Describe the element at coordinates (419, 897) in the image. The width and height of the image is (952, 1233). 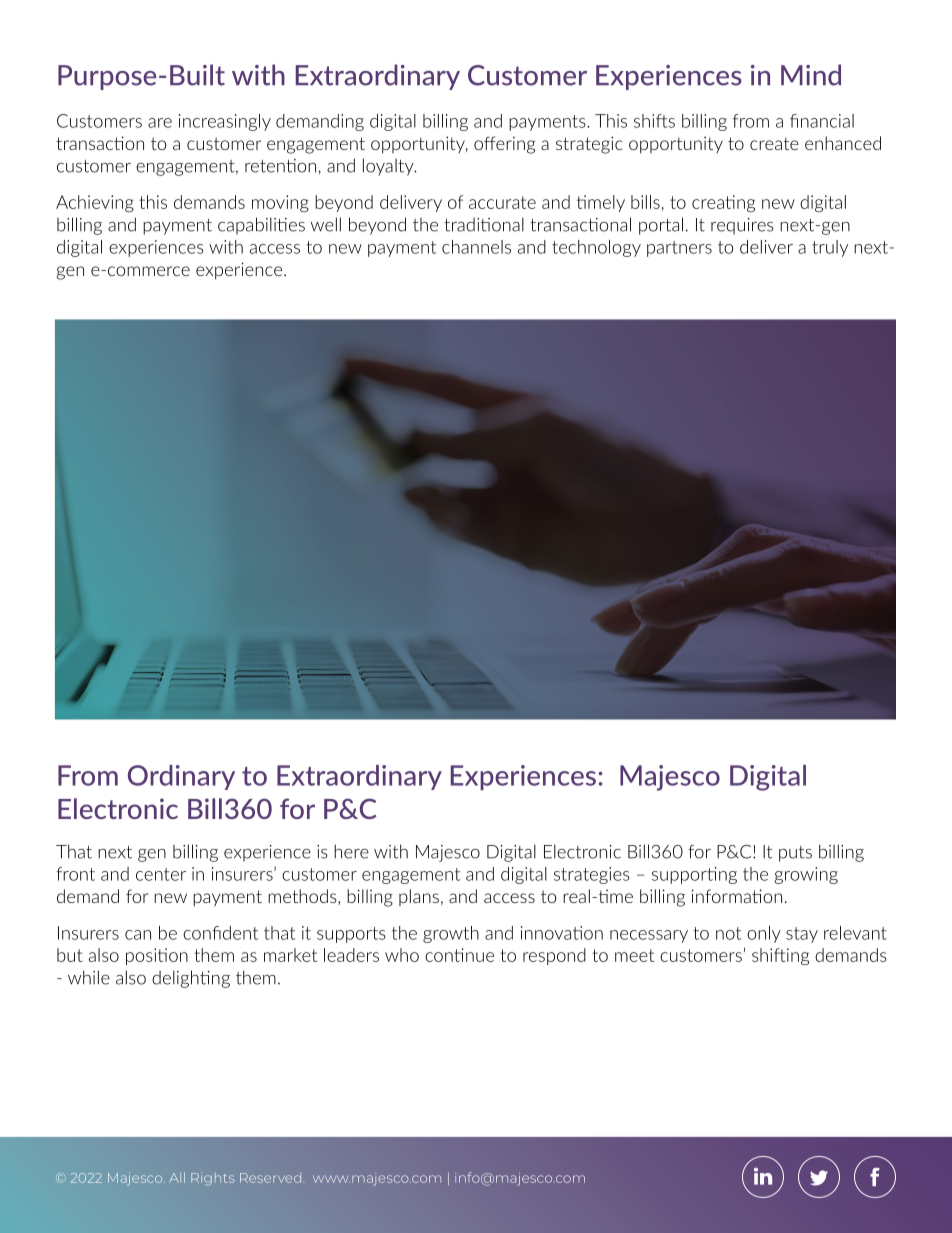
I see `plans` at that location.
